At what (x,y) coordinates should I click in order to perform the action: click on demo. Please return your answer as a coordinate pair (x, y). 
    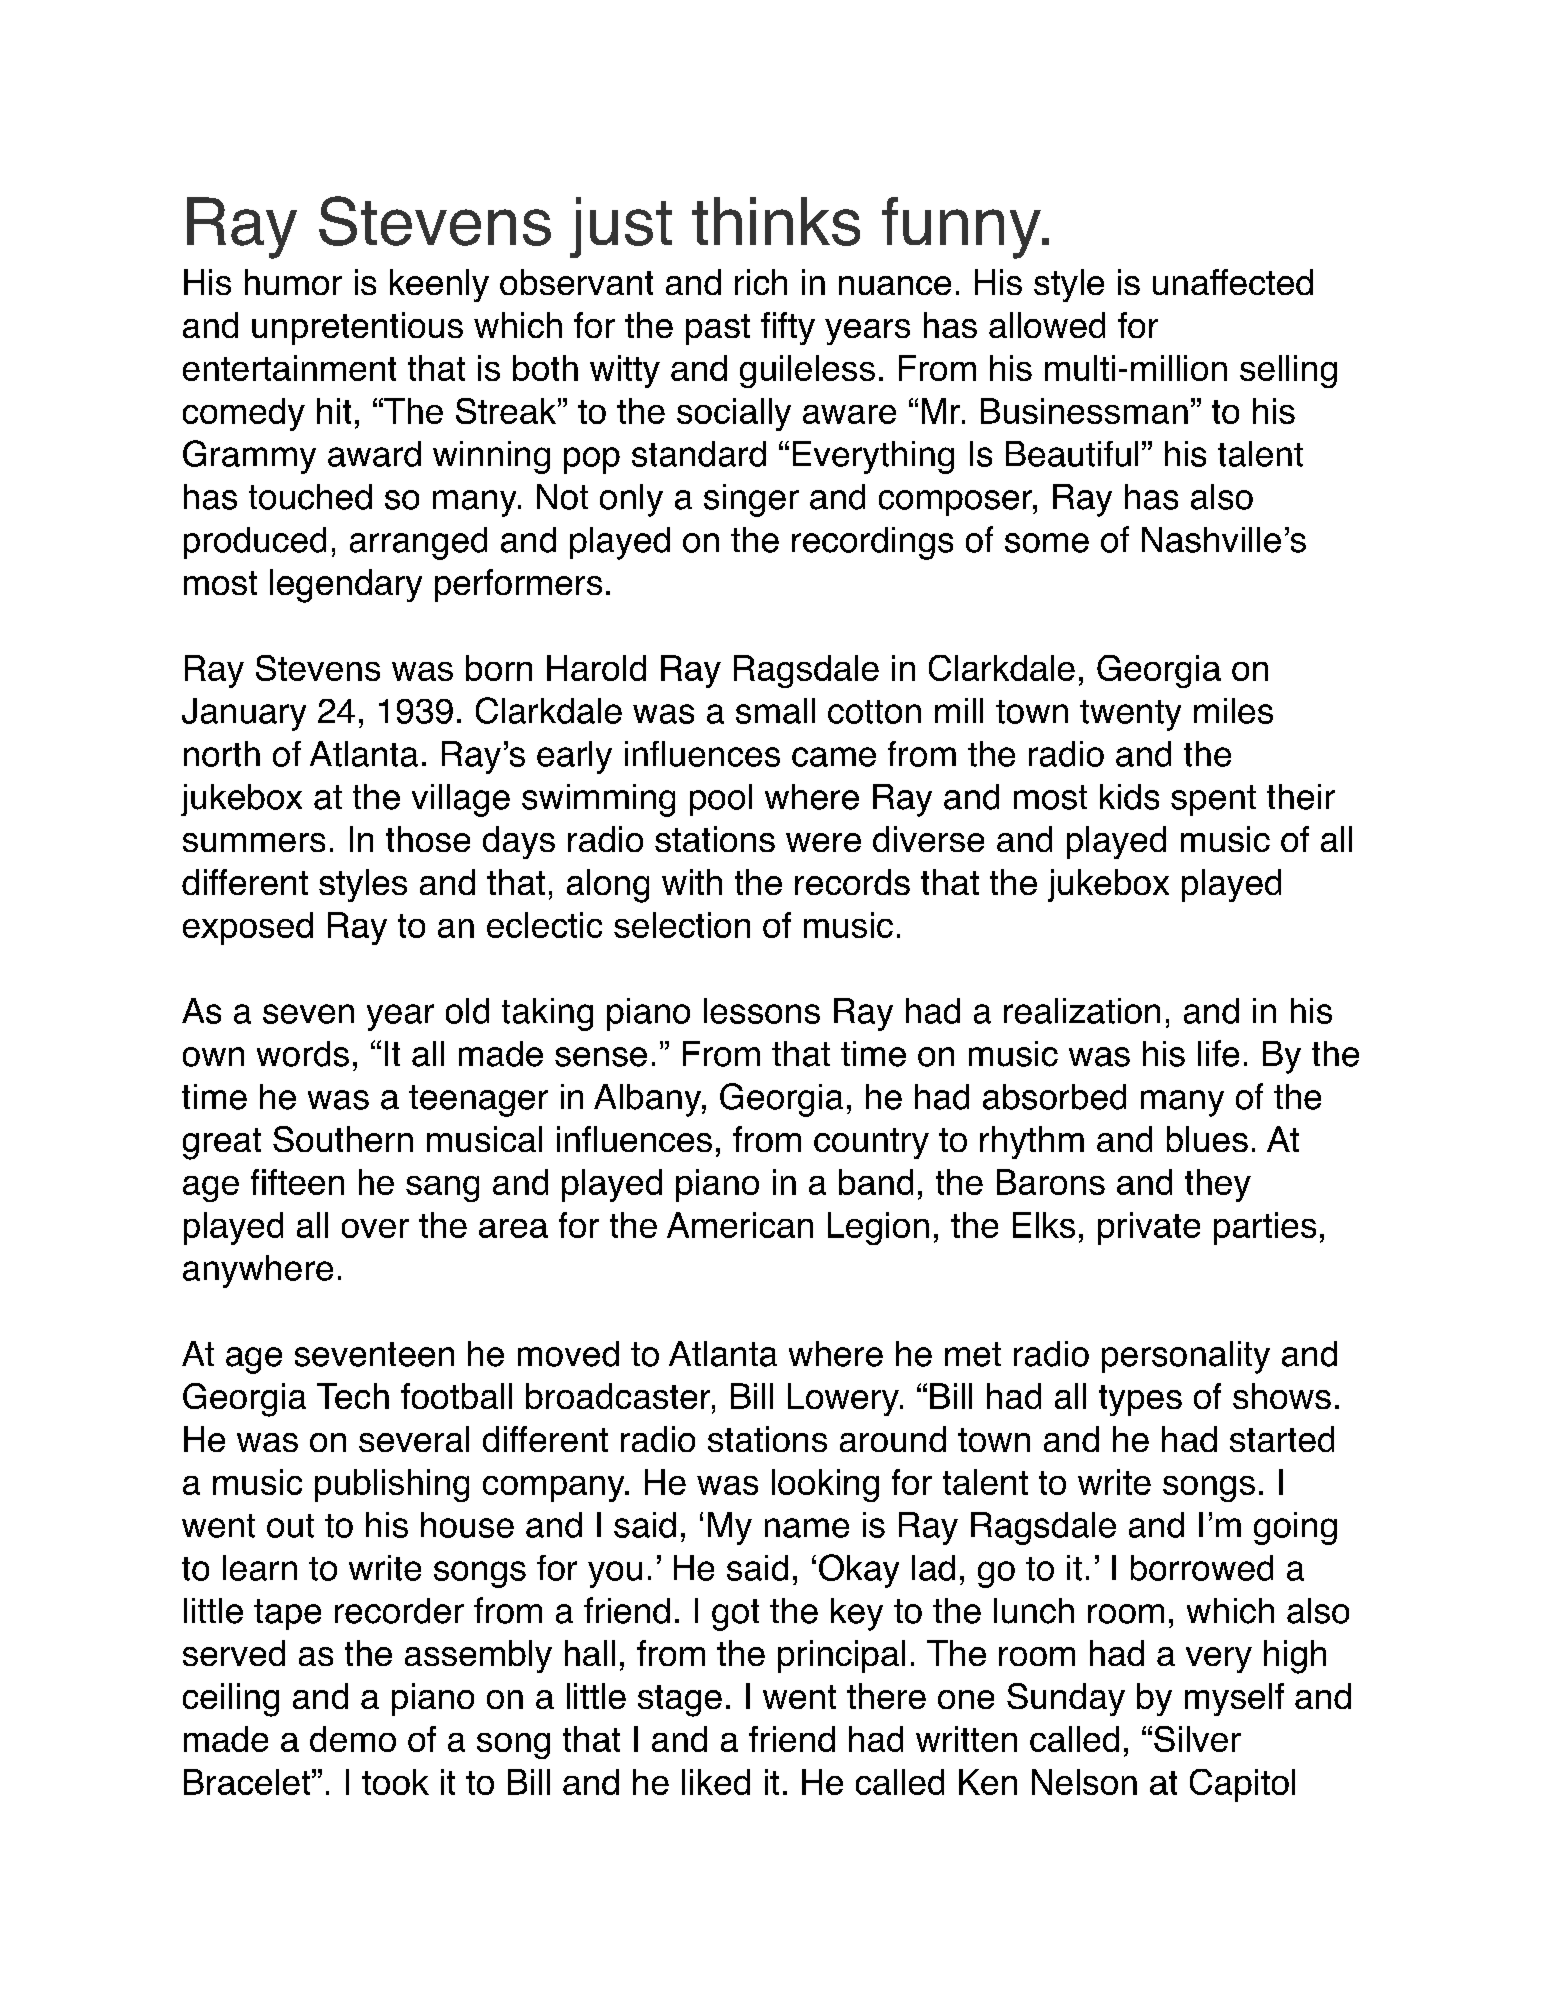
    Looking at the image, I should click on (353, 1739).
